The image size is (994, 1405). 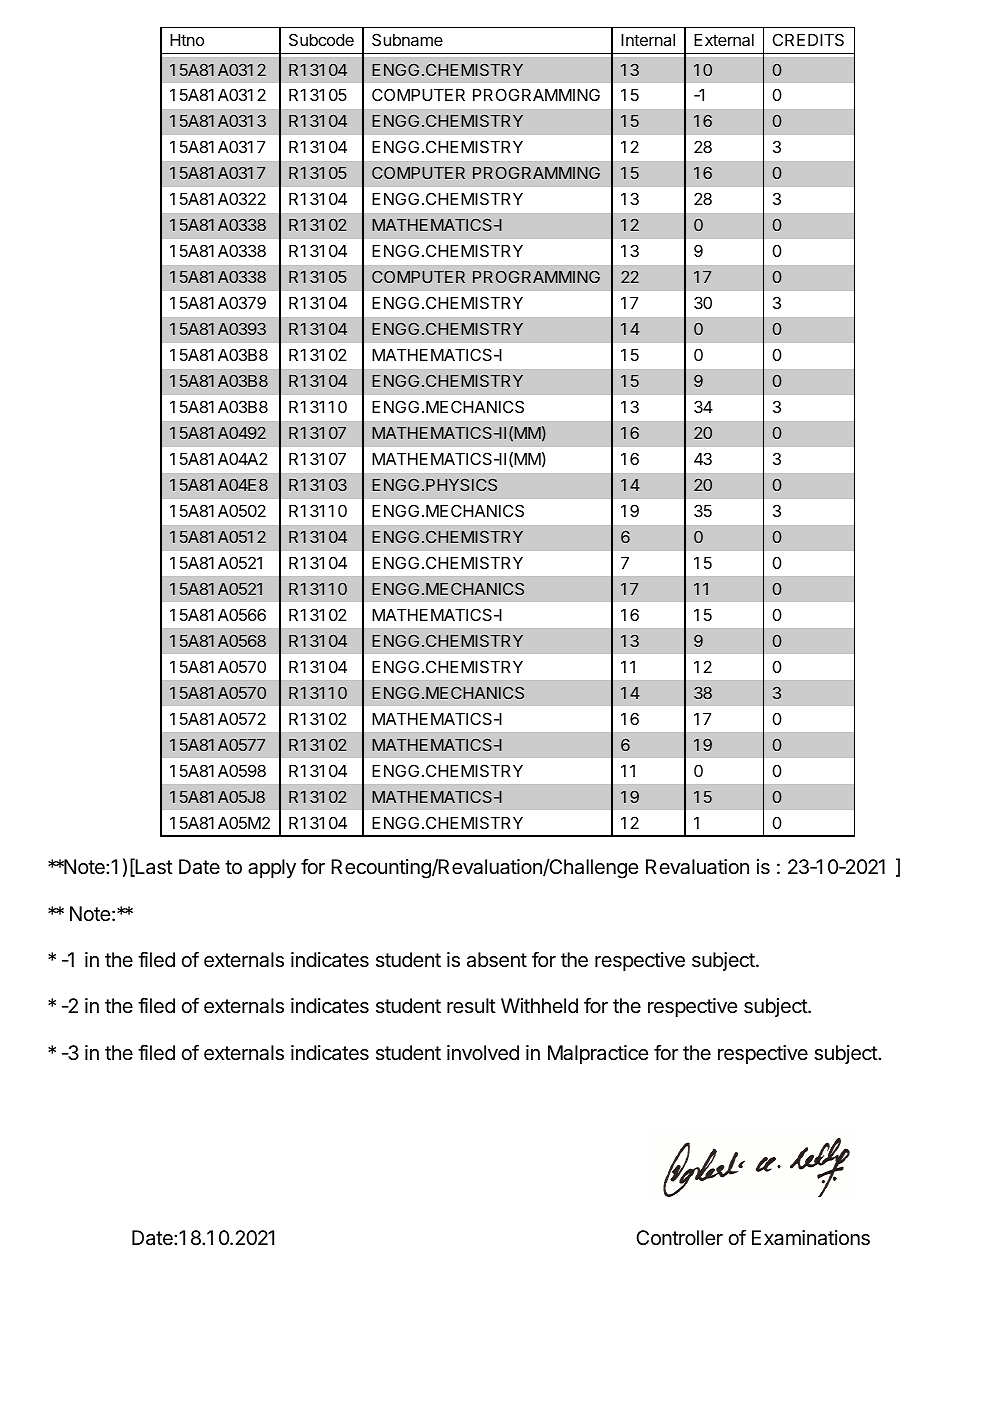 I want to click on Controller, so click(x=679, y=1237).
